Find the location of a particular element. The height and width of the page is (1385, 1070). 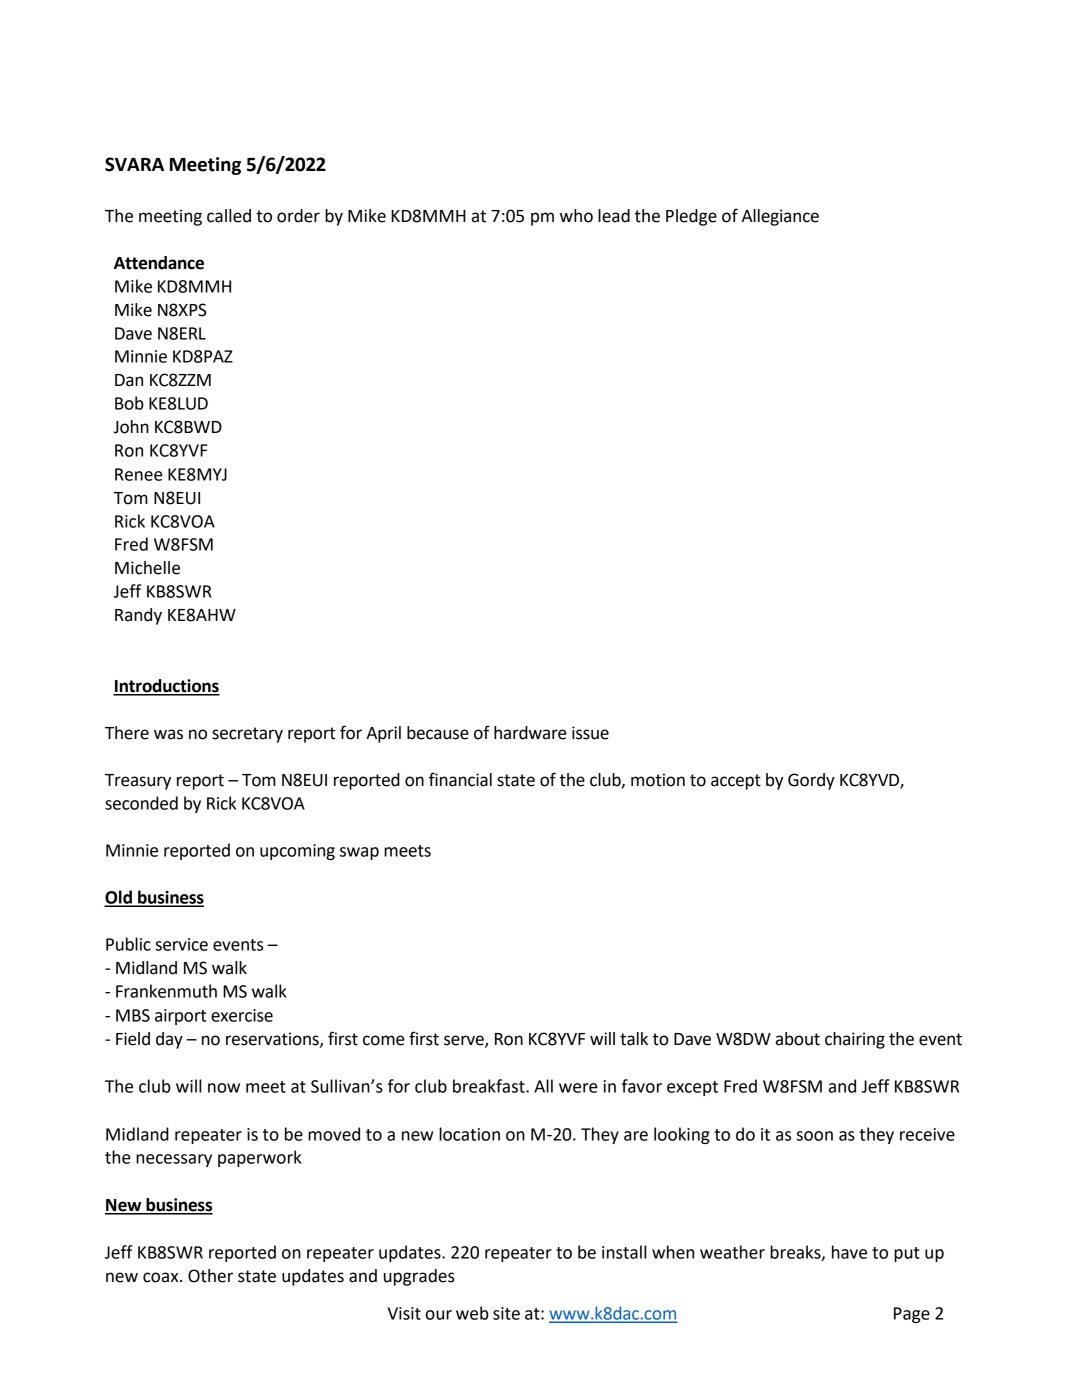

have is located at coordinates (849, 1252).
